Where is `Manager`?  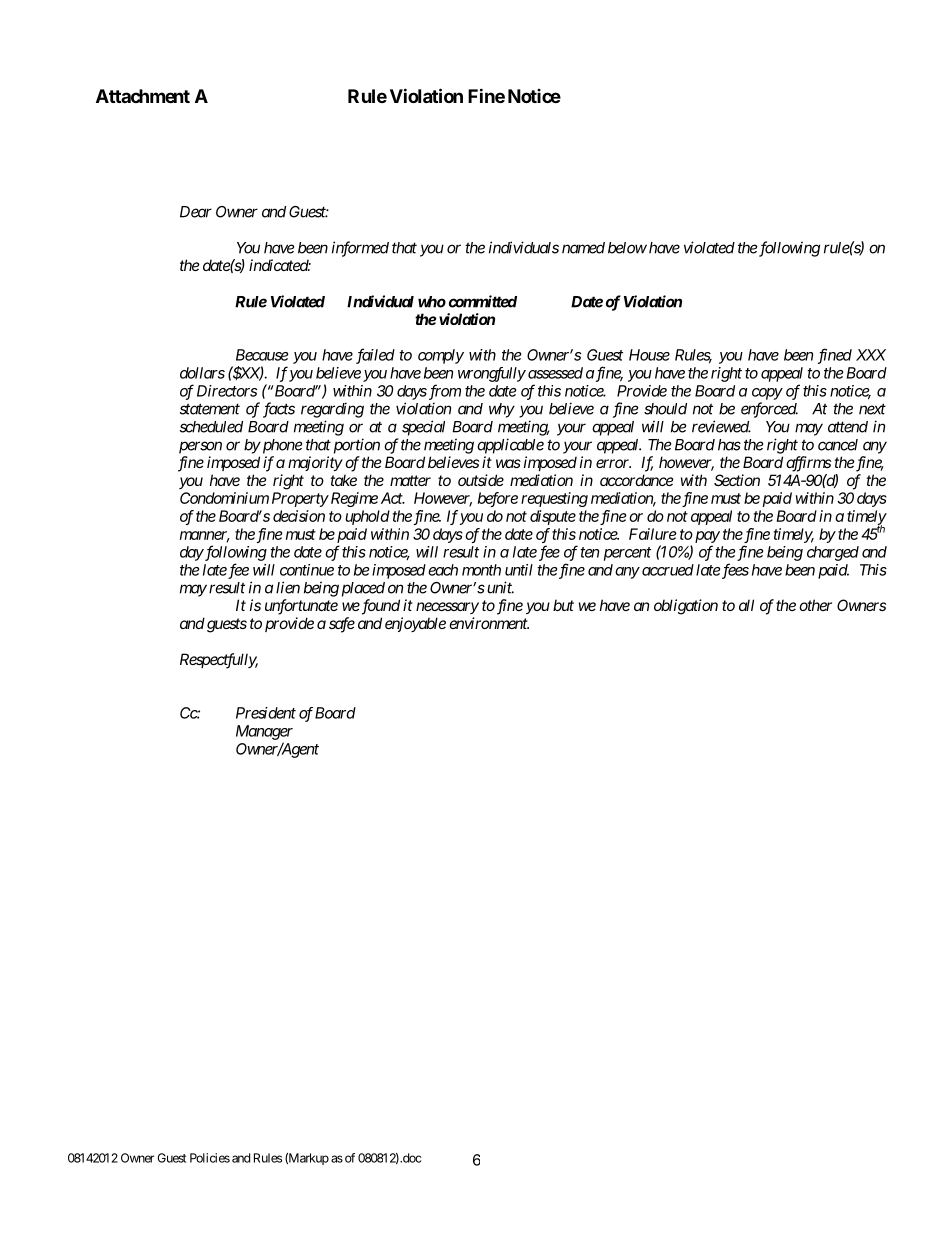 Manager is located at coordinates (264, 732).
